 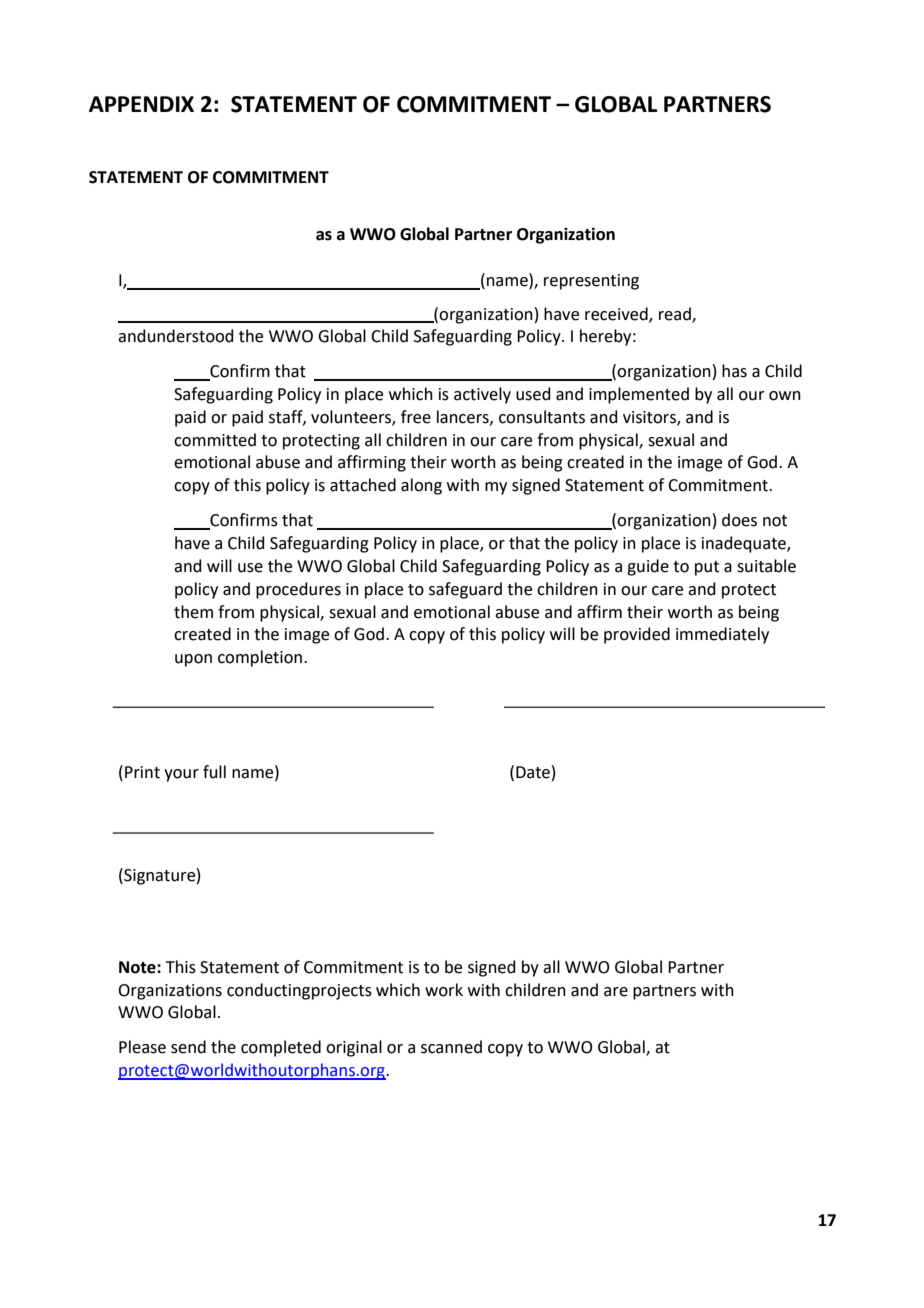 What do you see at coordinates (193, 660) in the document?
I see `upon` at bounding box center [193, 660].
